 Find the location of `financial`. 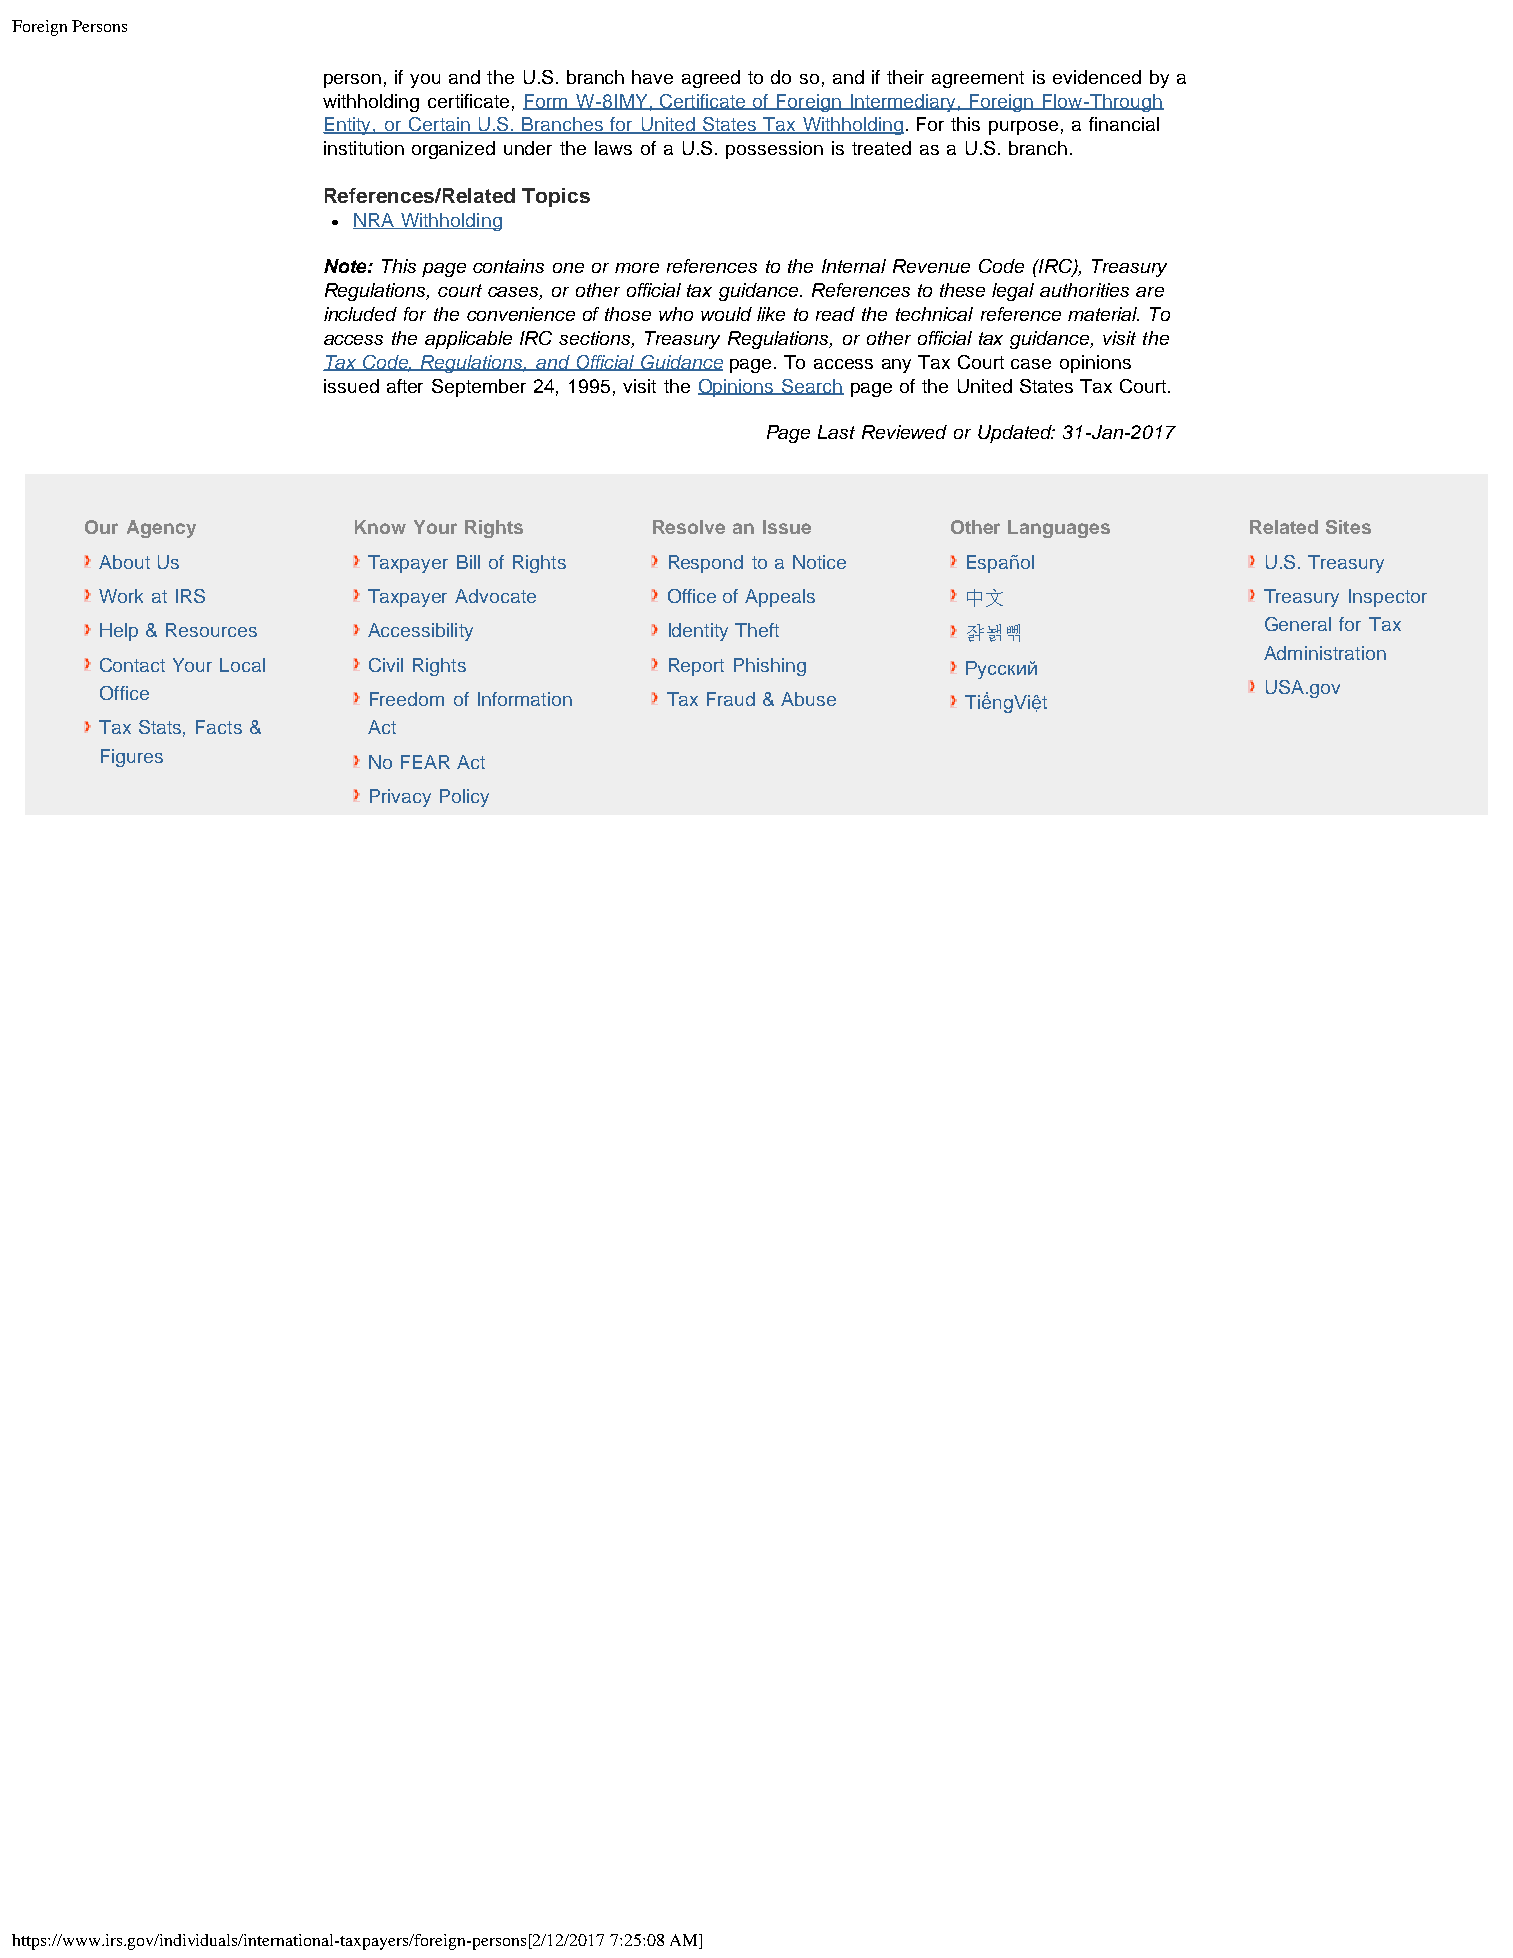

financial is located at coordinates (1124, 124).
